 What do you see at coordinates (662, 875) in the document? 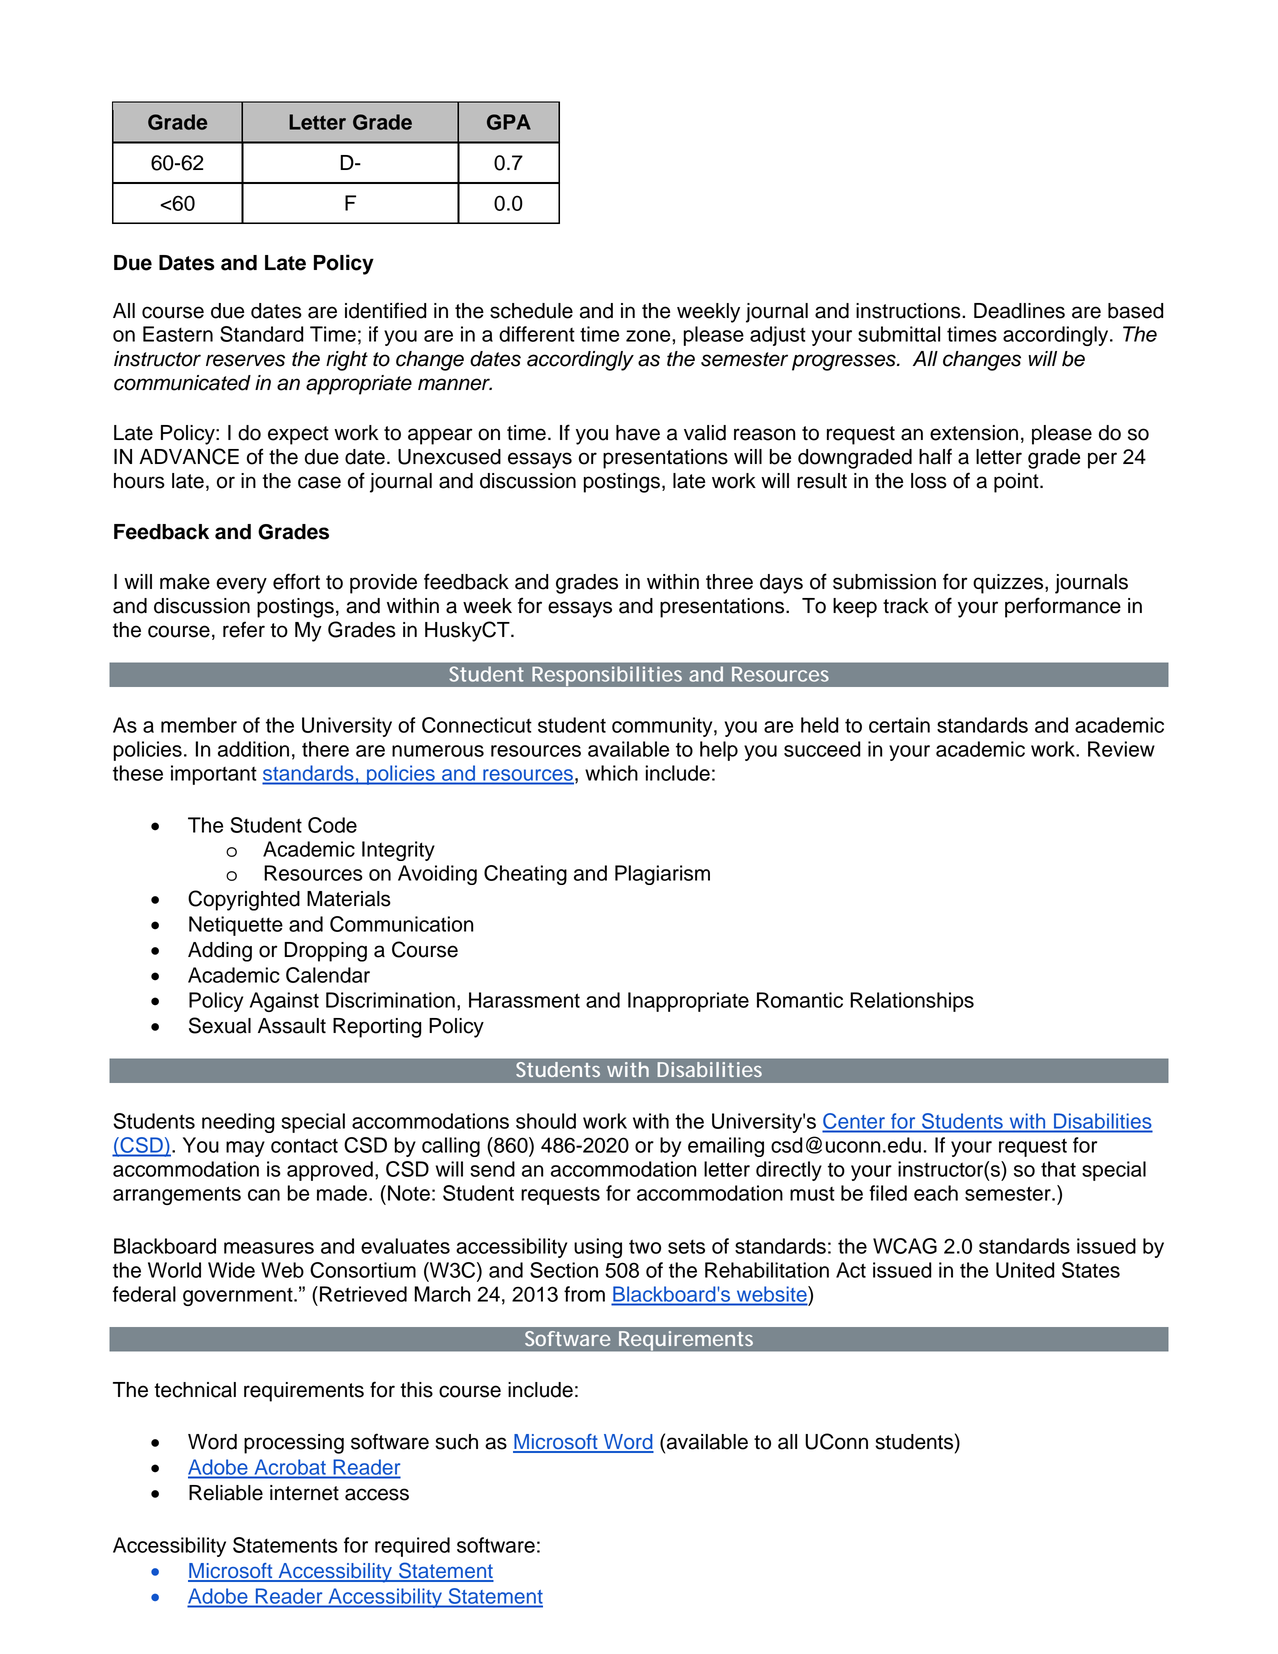
I see `Plagiarism` at bounding box center [662, 875].
